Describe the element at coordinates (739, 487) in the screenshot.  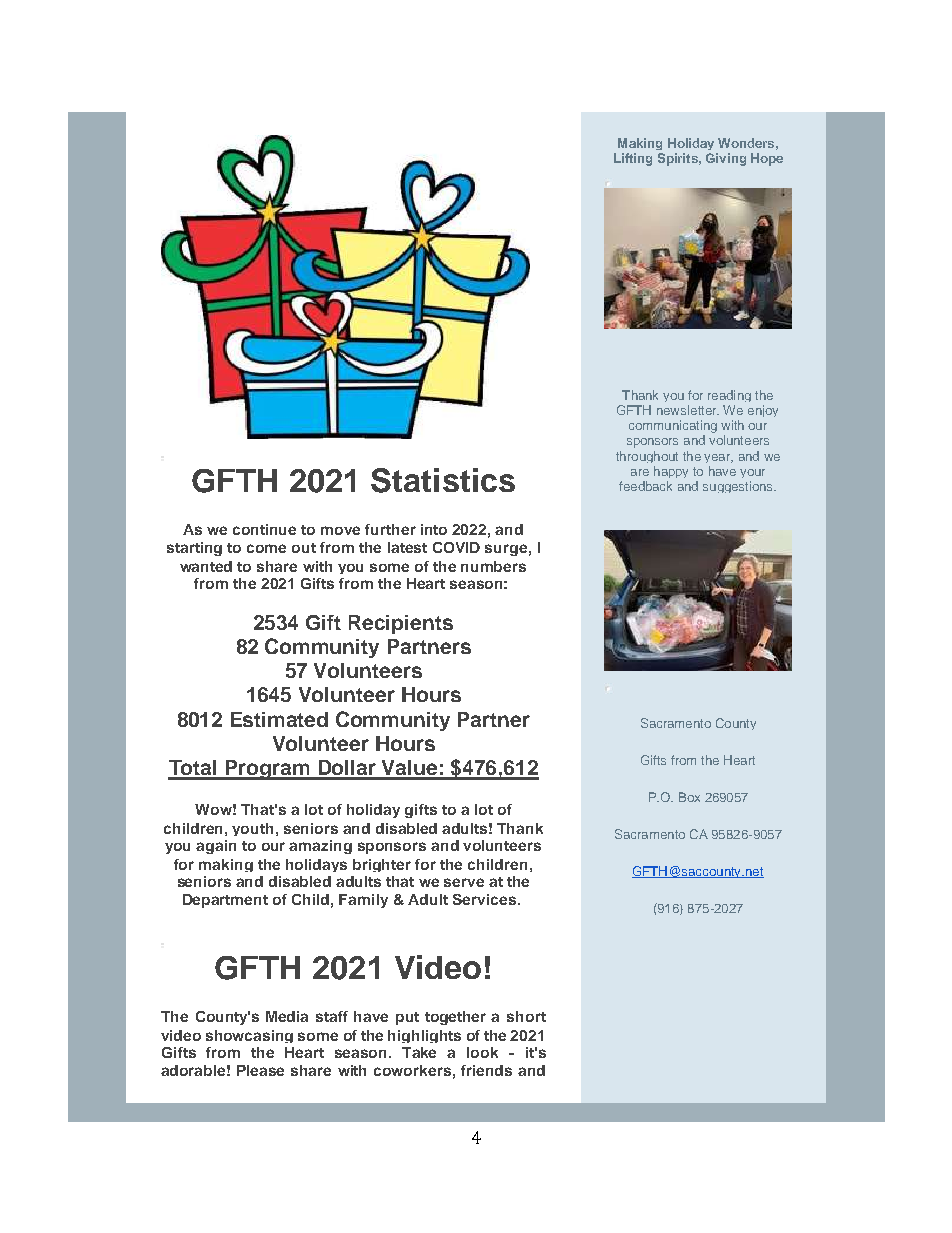
I see `suggestions` at that location.
